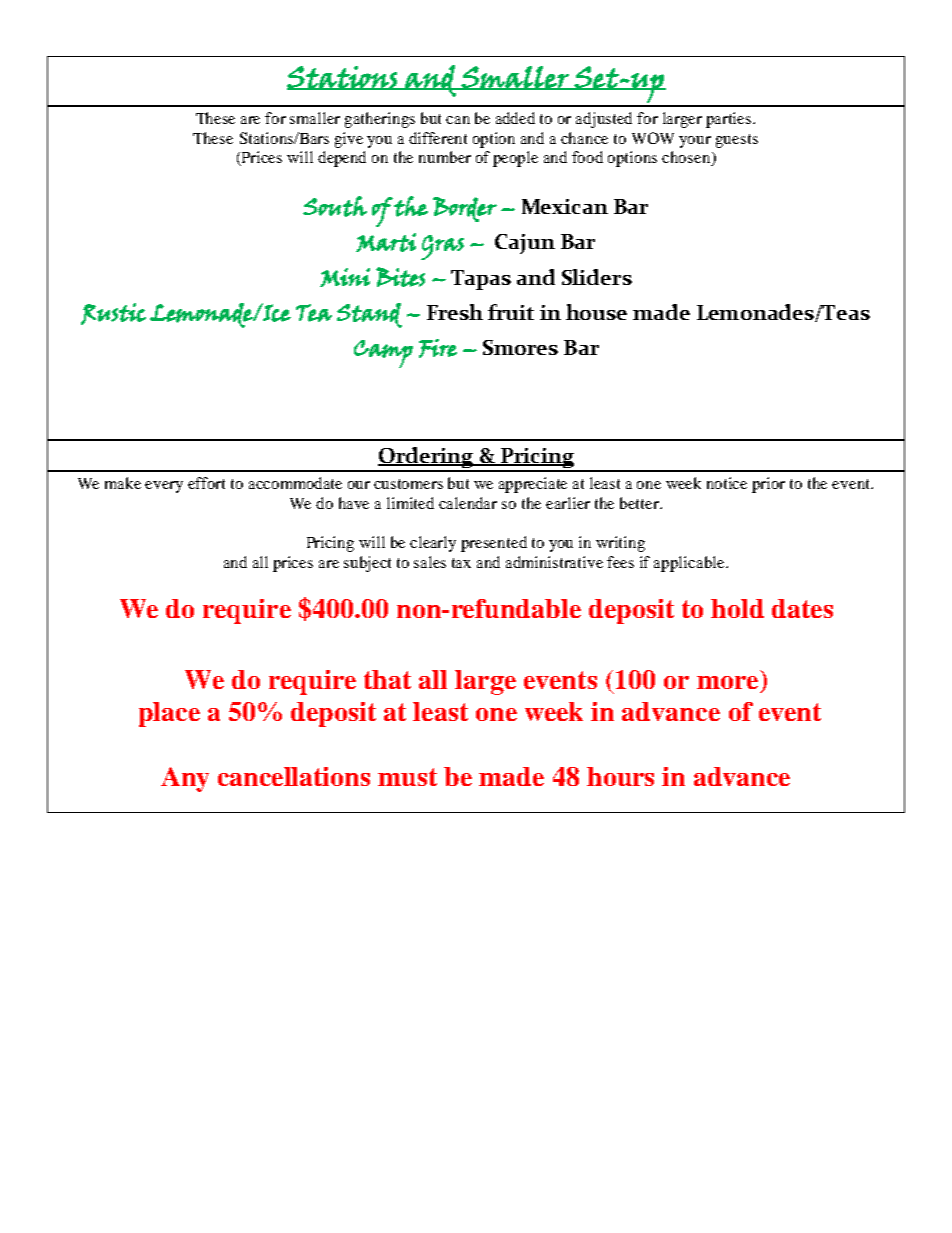 The width and height of the screenshot is (952, 1233). Describe the element at coordinates (438, 138) in the screenshot. I see `different` at that location.
